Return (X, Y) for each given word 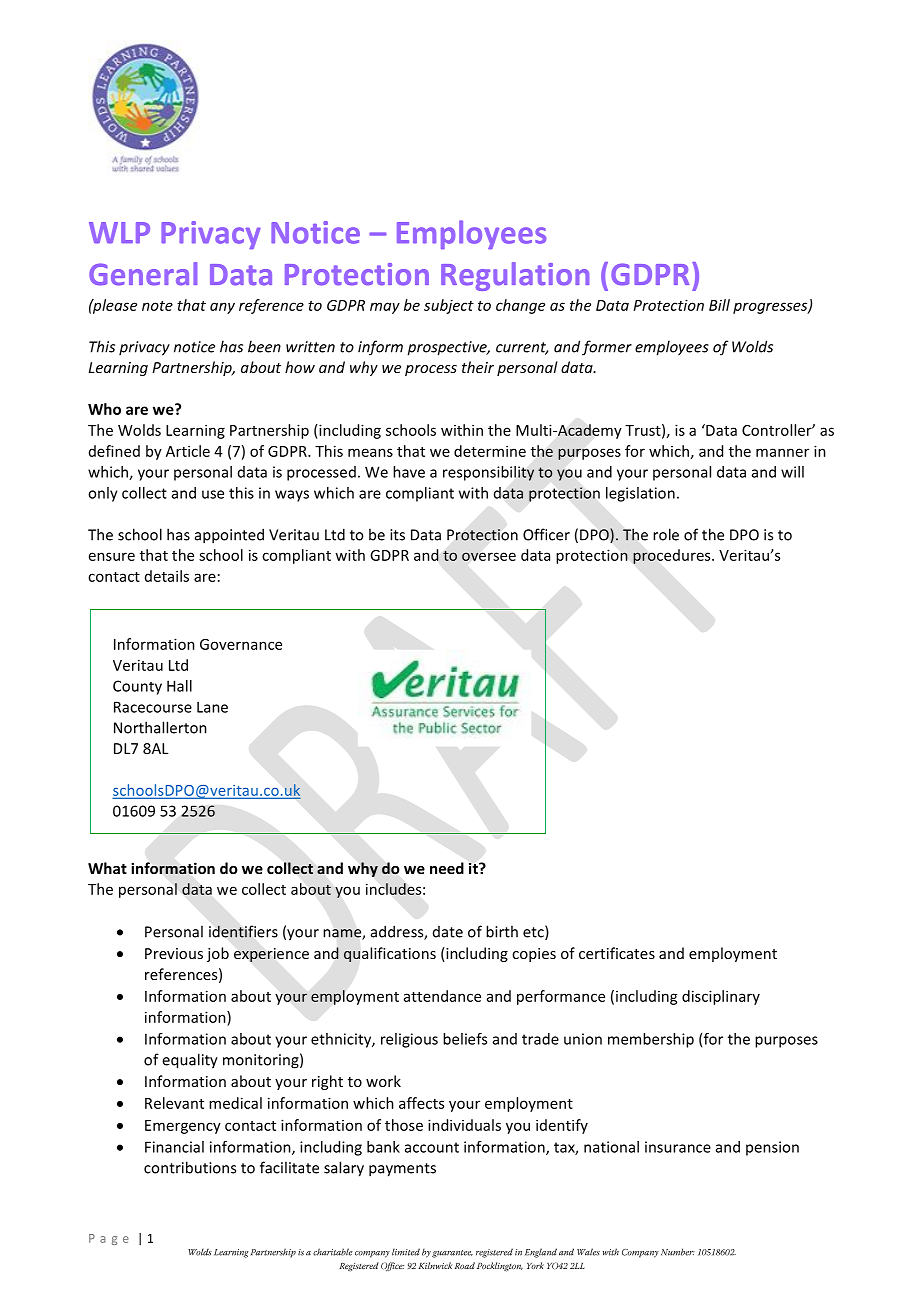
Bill (719, 305)
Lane (212, 707)
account (432, 1147)
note (157, 306)
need (447, 868)
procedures (673, 556)
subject (449, 306)
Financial (174, 1147)
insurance (678, 1147)
